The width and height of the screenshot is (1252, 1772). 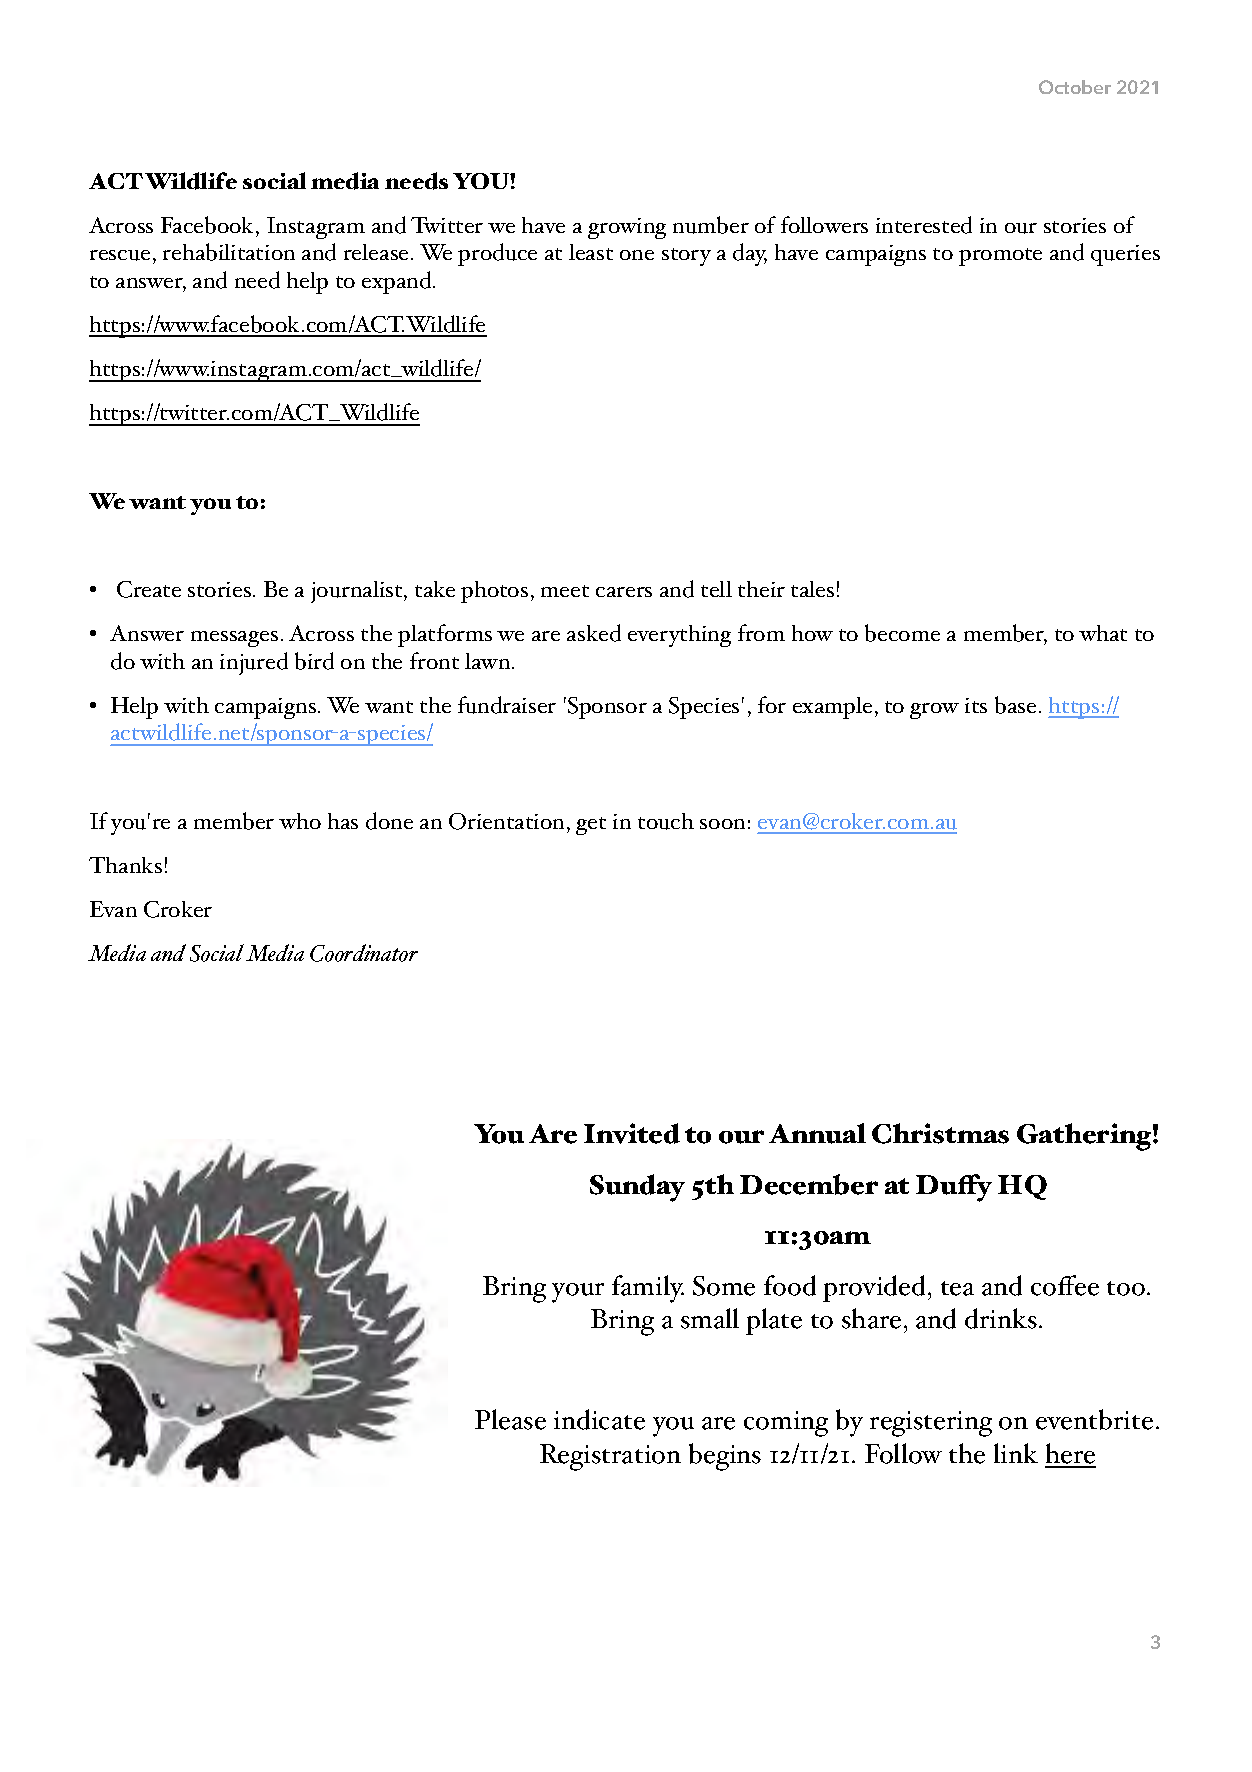 I want to click on indicate, so click(x=599, y=1419).
